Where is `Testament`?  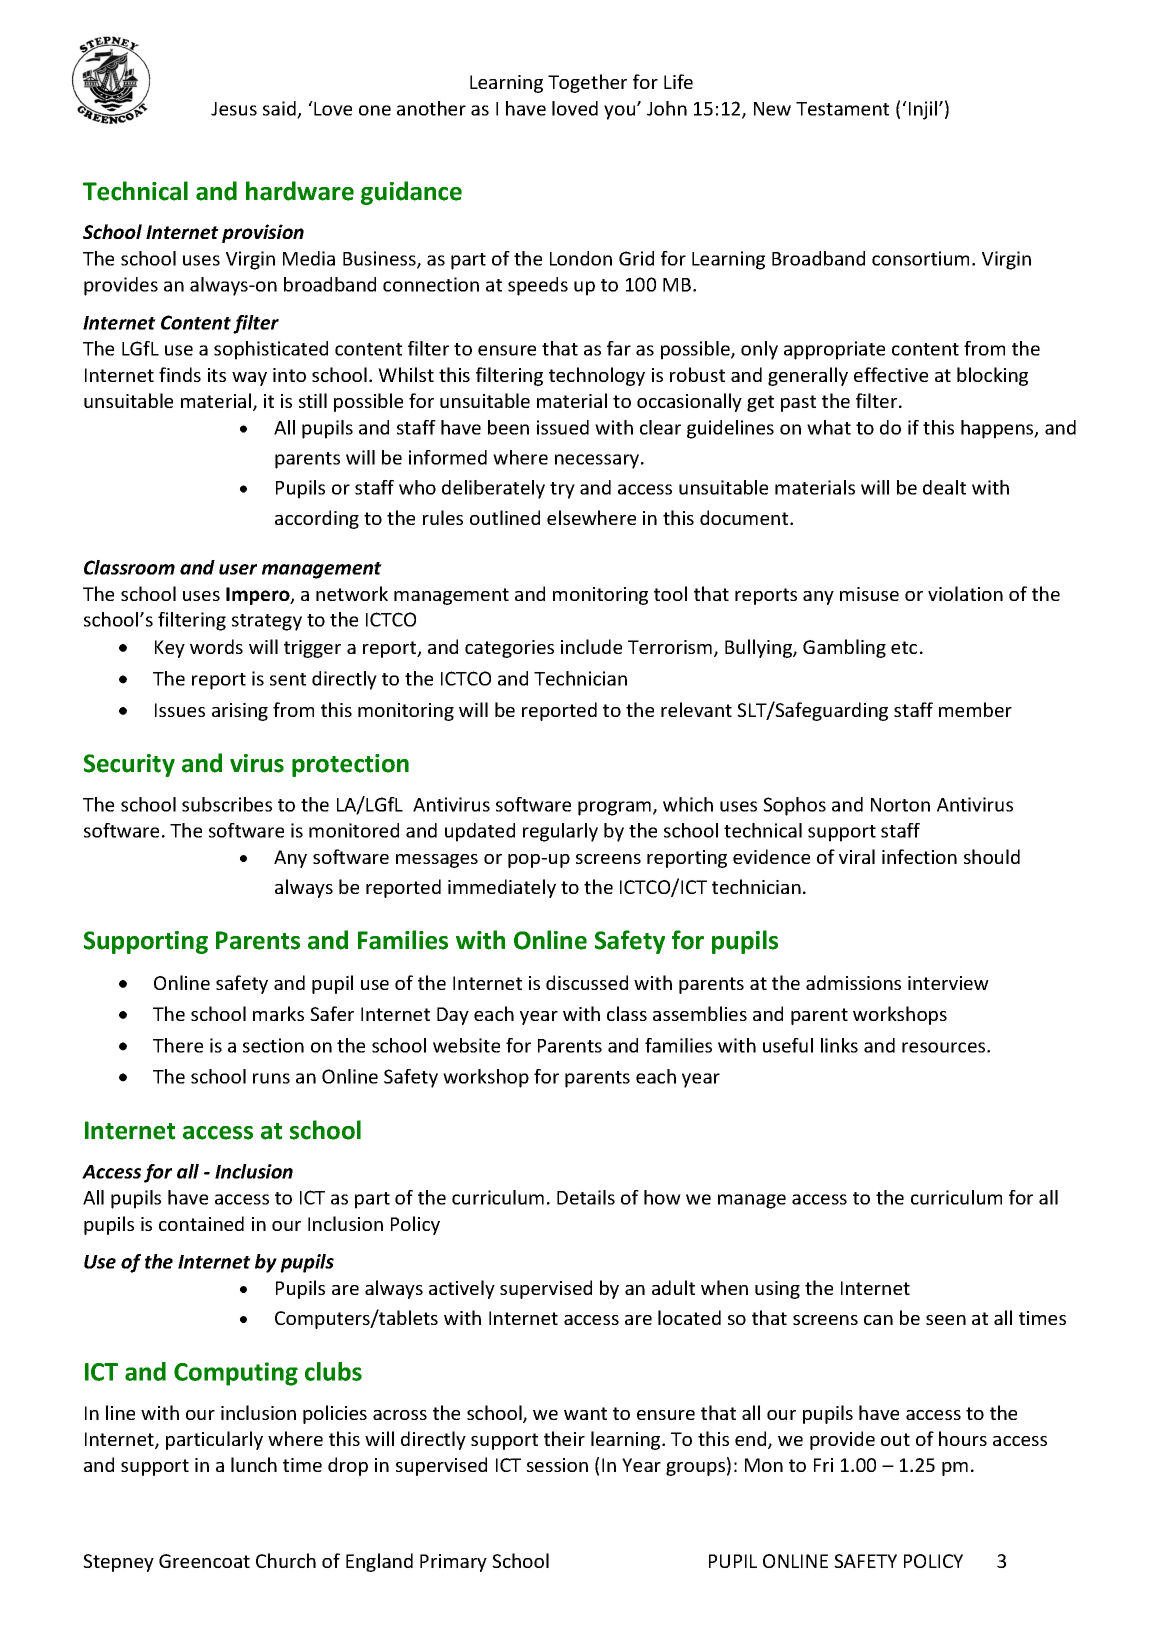
Testament is located at coordinates (842, 109).
